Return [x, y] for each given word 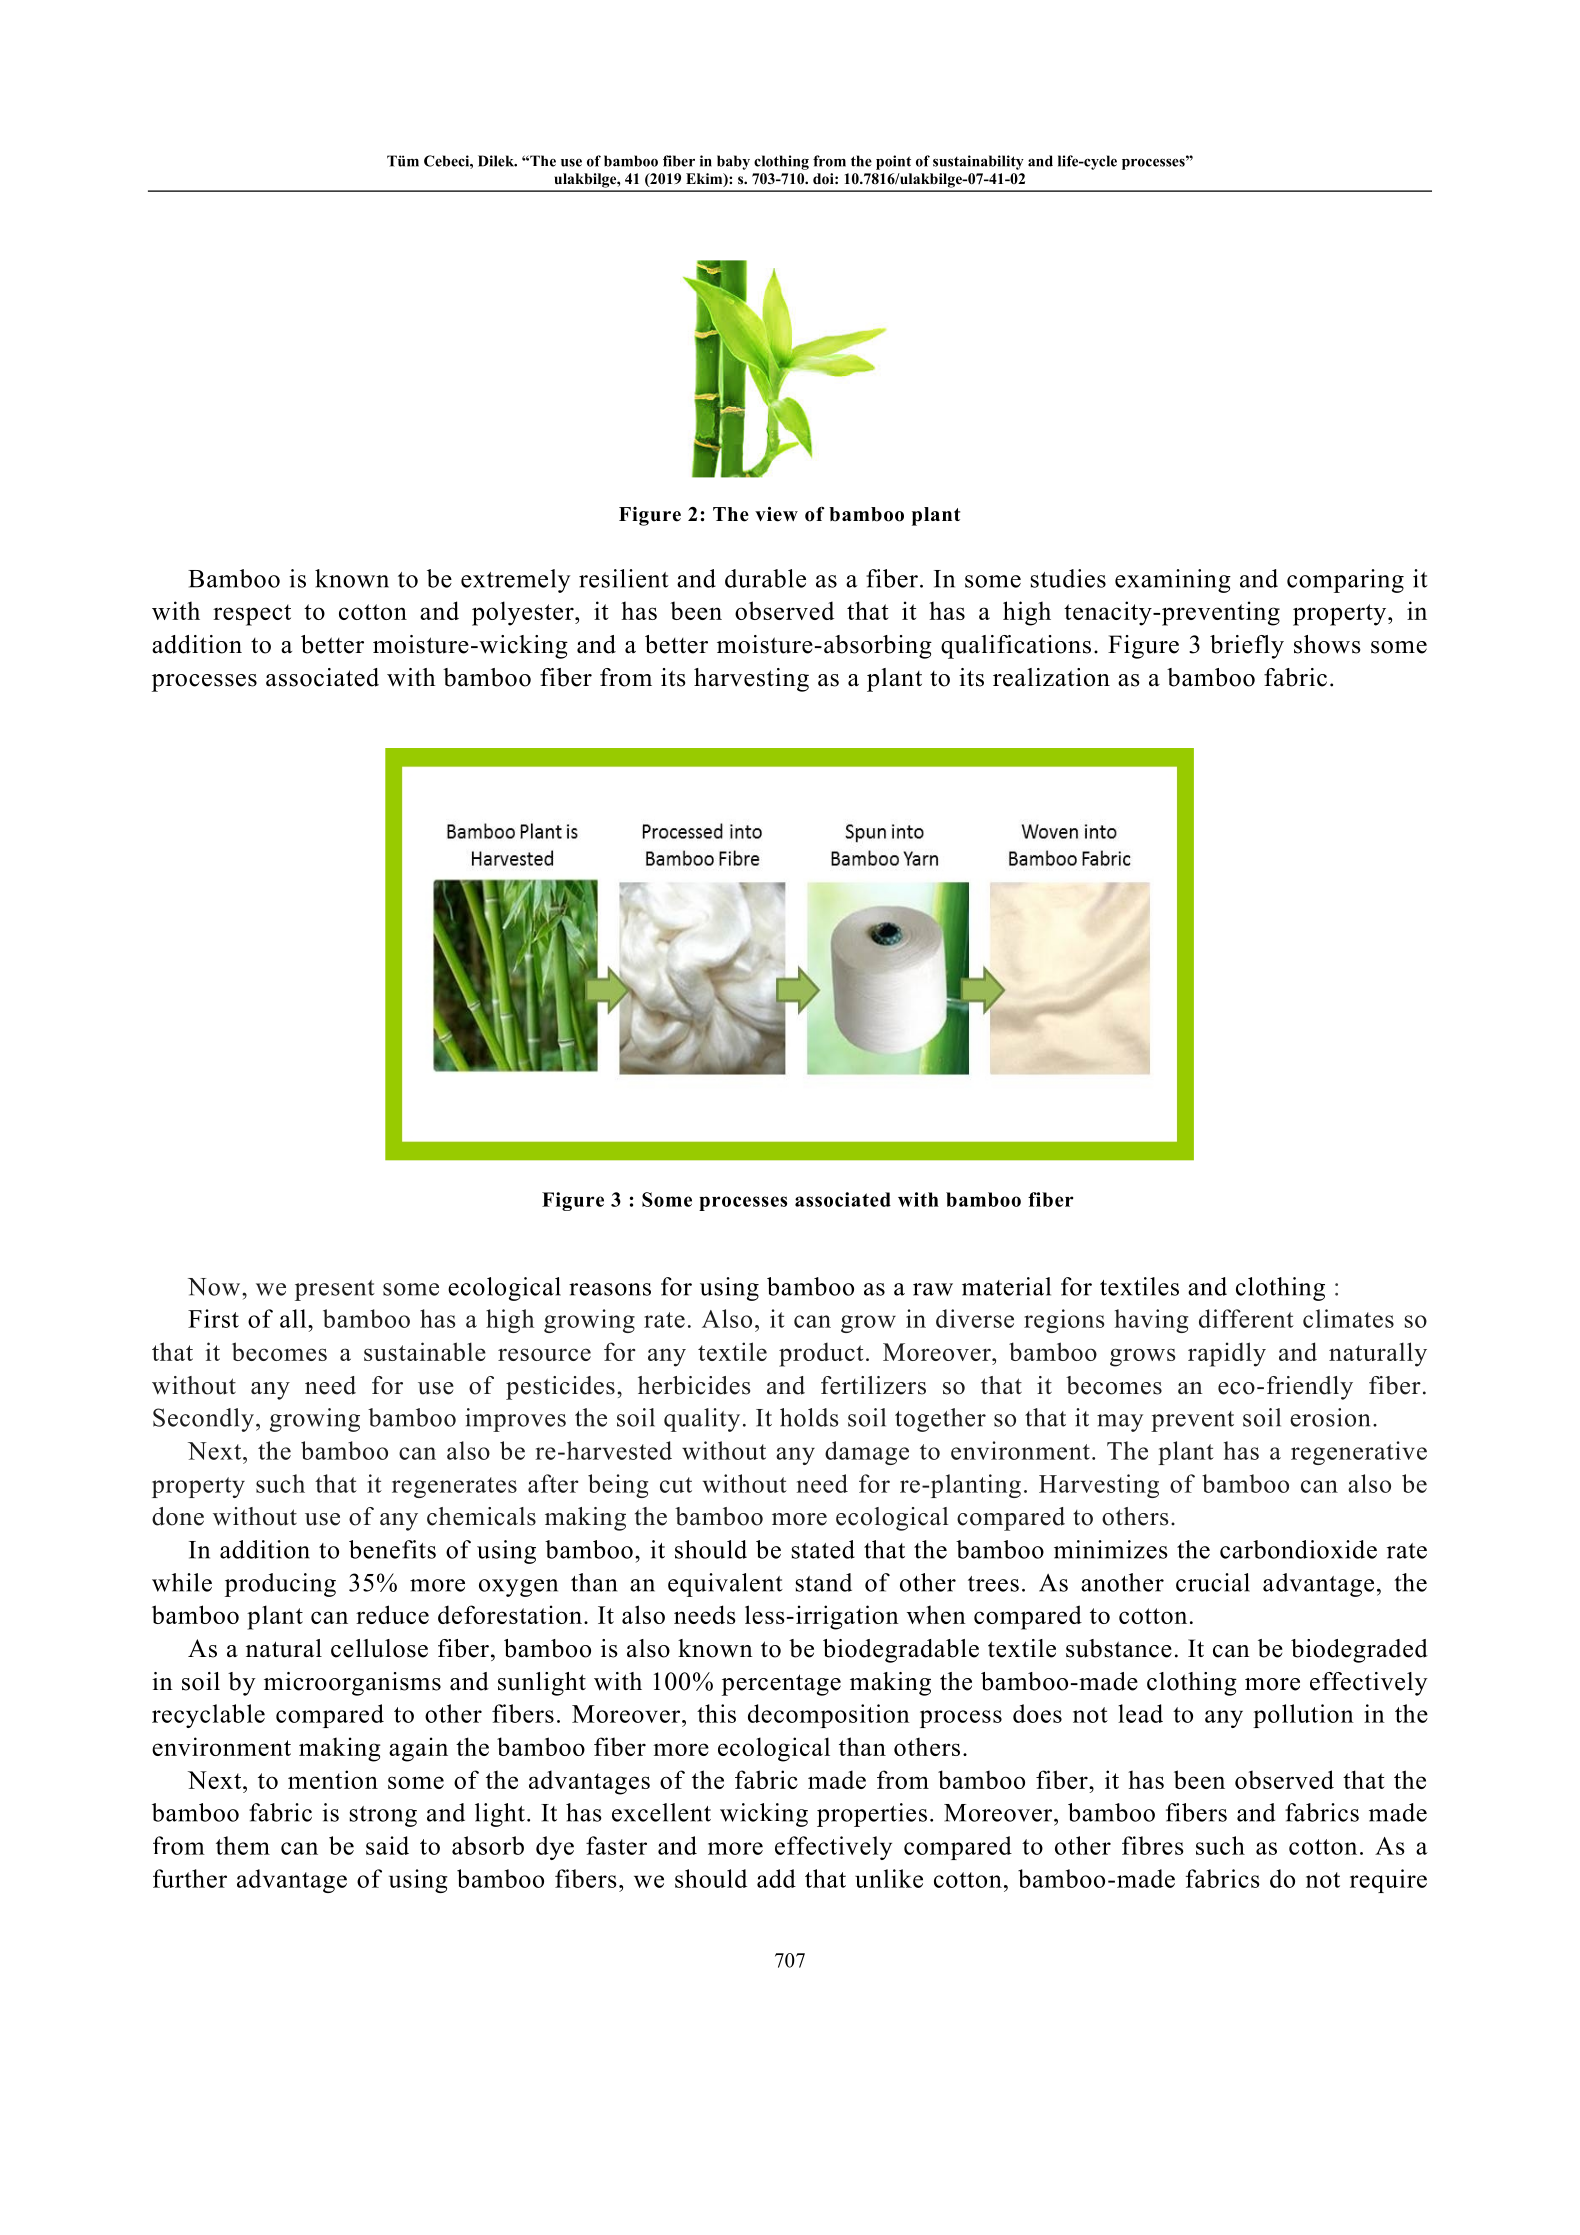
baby [733, 162]
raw [933, 1289]
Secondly [203, 1420]
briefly [1247, 647]
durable [765, 578]
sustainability [978, 162]
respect [252, 615]
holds [809, 1417]
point [893, 162]
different [1246, 1318]
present [335, 1290]
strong [383, 1816]
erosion [1330, 1417]
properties [872, 1815]
